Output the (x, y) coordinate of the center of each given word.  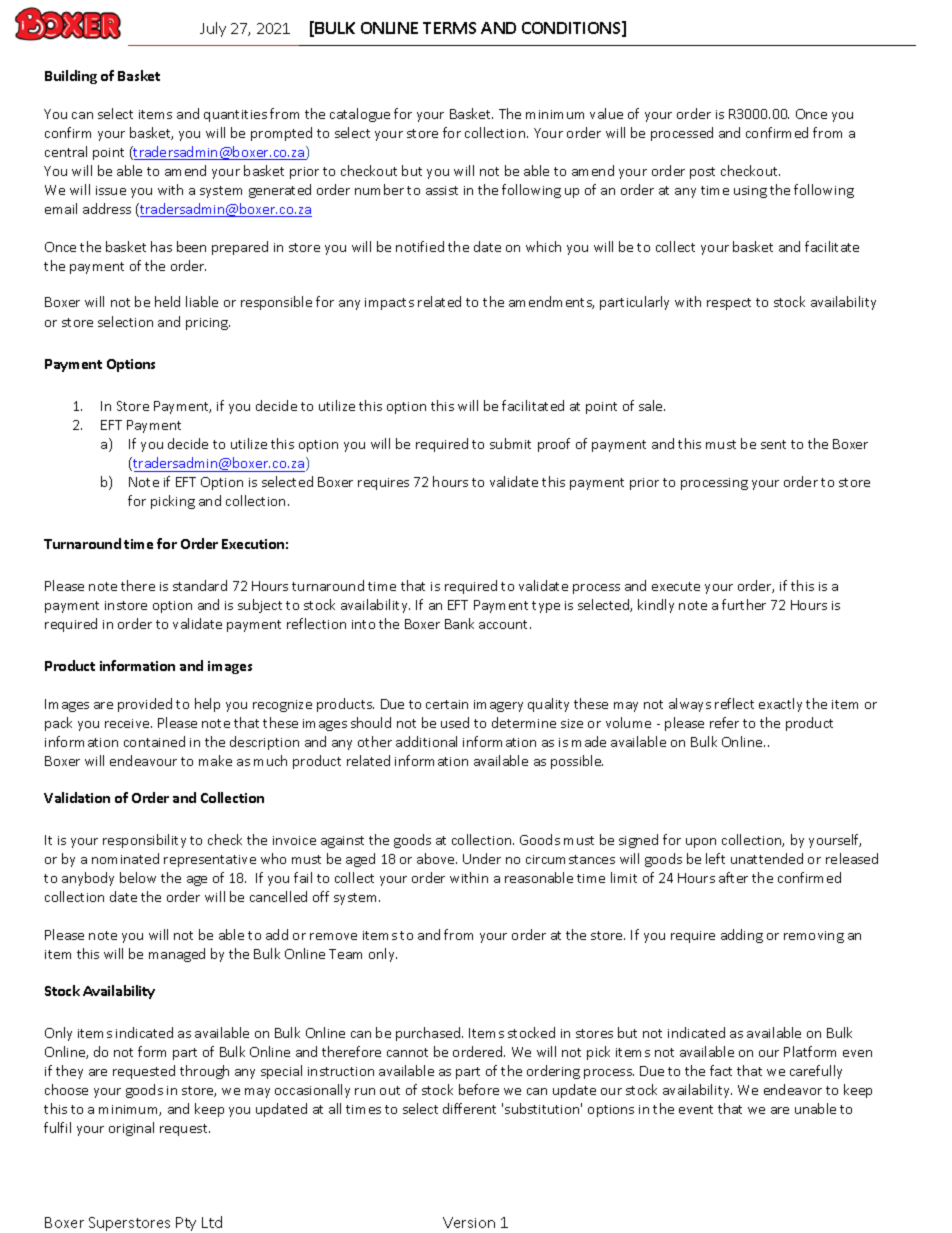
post (702, 173)
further (744, 604)
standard (200, 585)
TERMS (449, 28)
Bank (459, 623)
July (213, 29)
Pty (186, 1224)
